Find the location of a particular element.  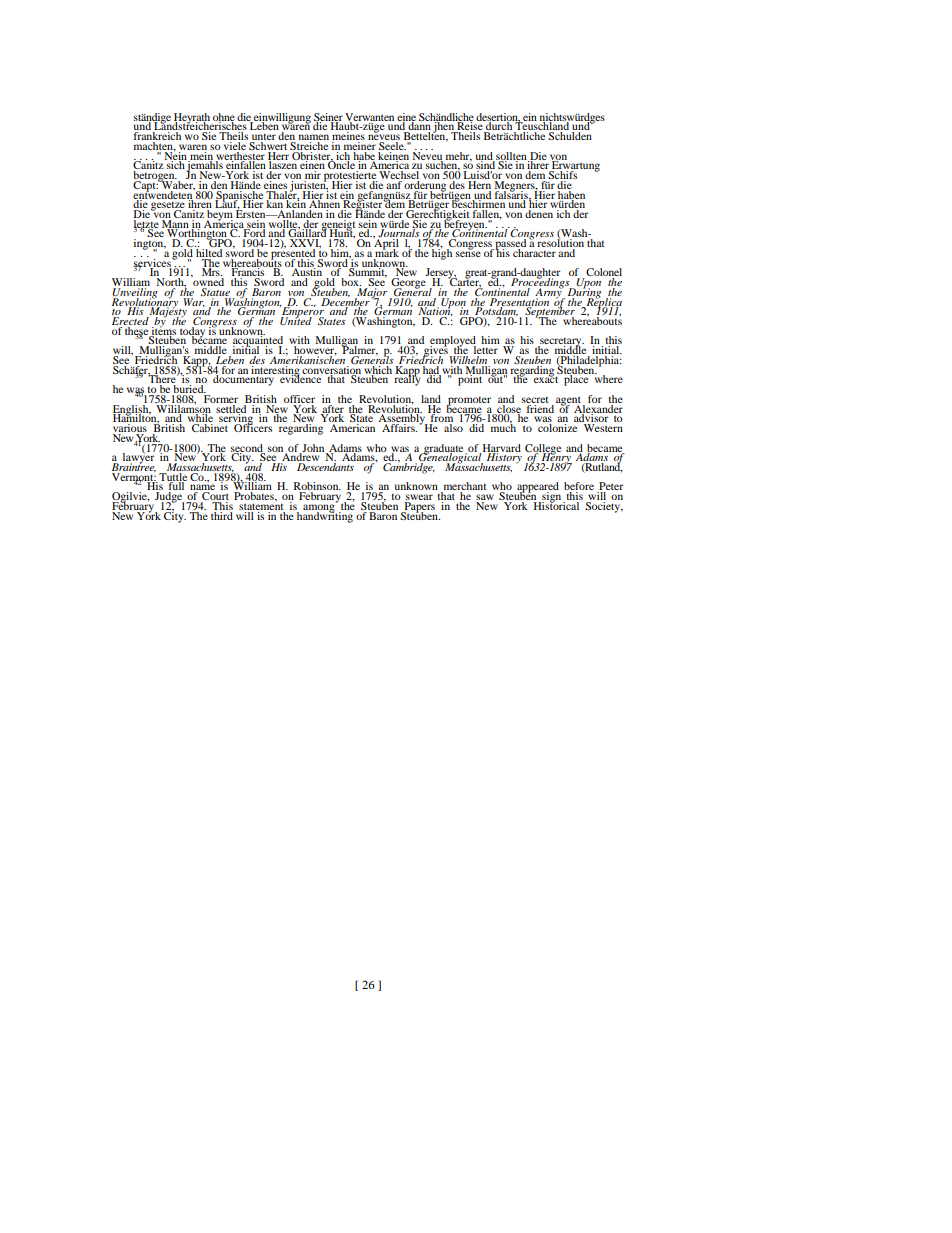

mark is located at coordinates (386, 253).
